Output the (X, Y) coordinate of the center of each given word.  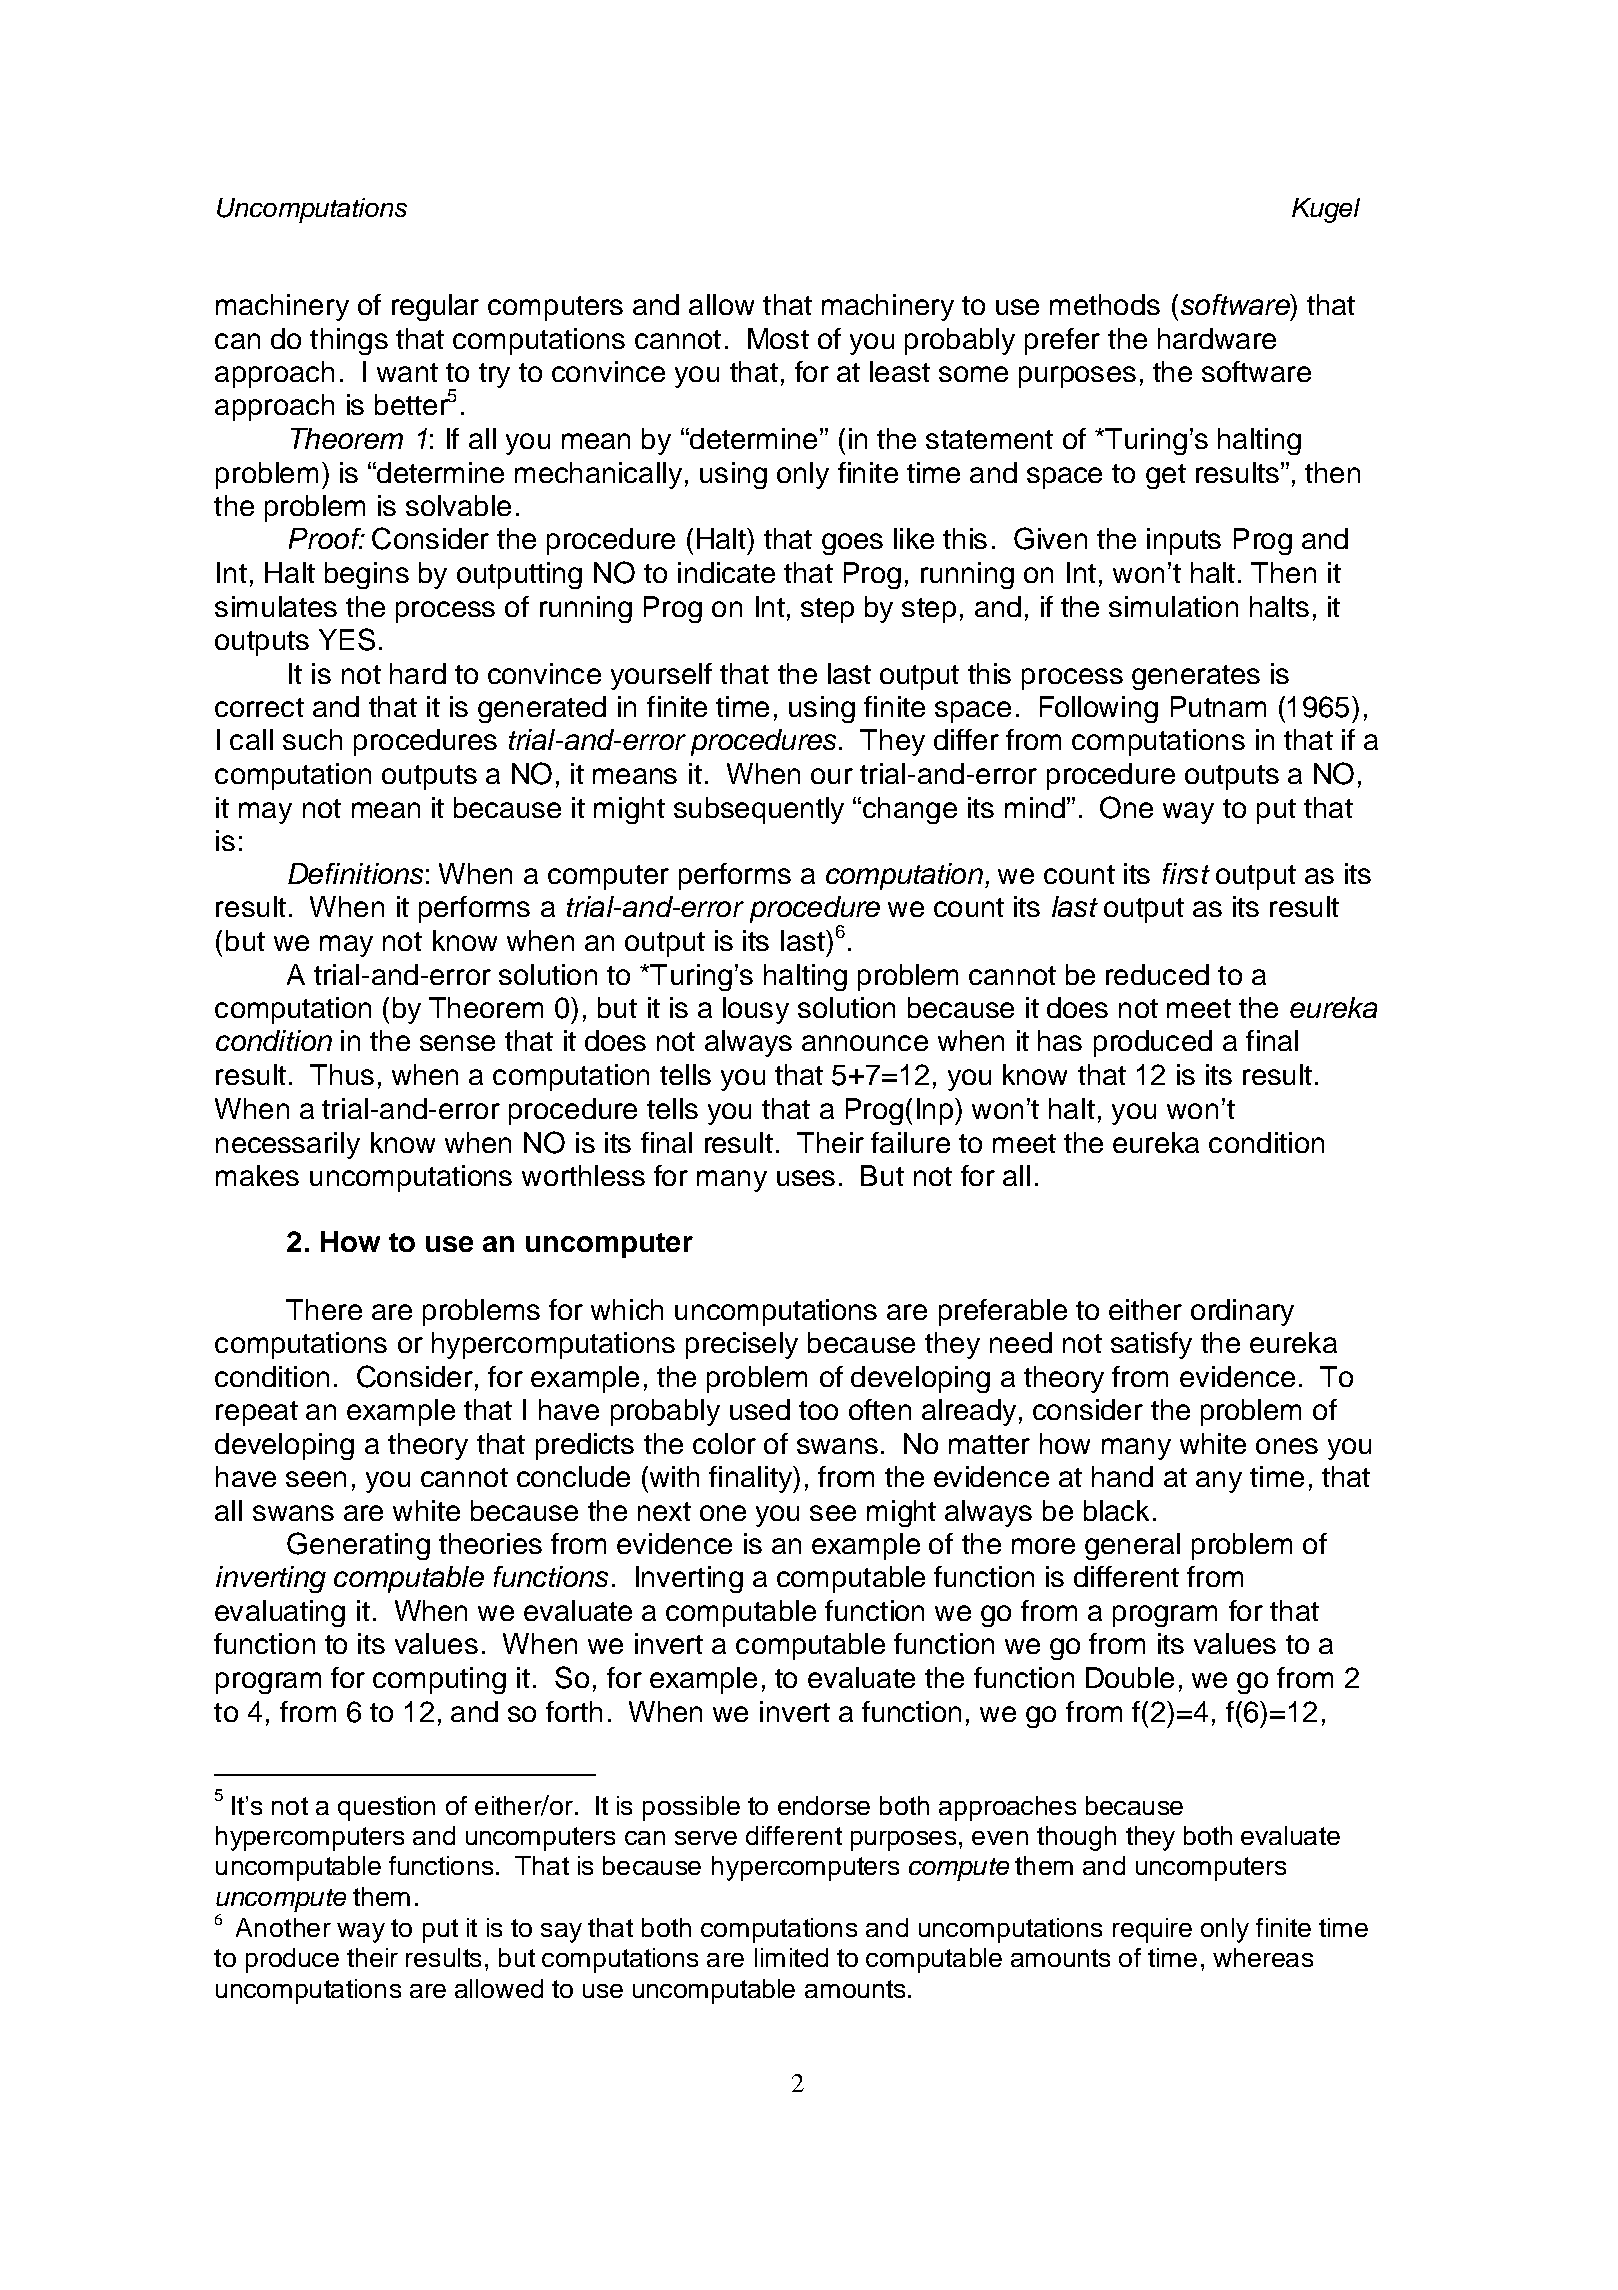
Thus (342, 1074)
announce (865, 1043)
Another (283, 1927)
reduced (1157, 974)
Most (778, 338)
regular (435, 307)
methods (1105, 304)
